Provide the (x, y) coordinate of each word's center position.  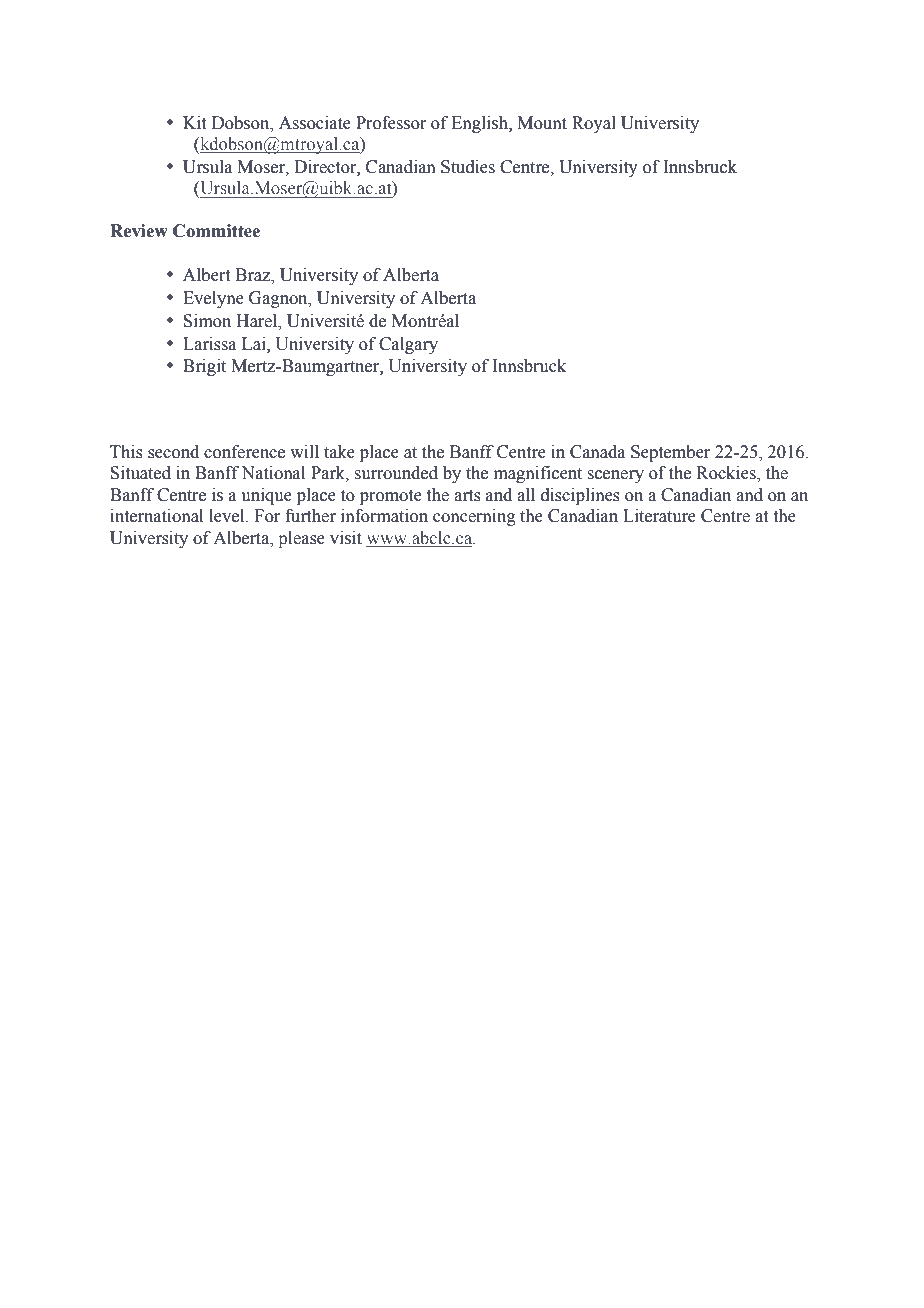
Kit (194, 123)
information (384, 516)
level (228, 516)
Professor (391, 123)
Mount (542, 123)
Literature (659, 516)
